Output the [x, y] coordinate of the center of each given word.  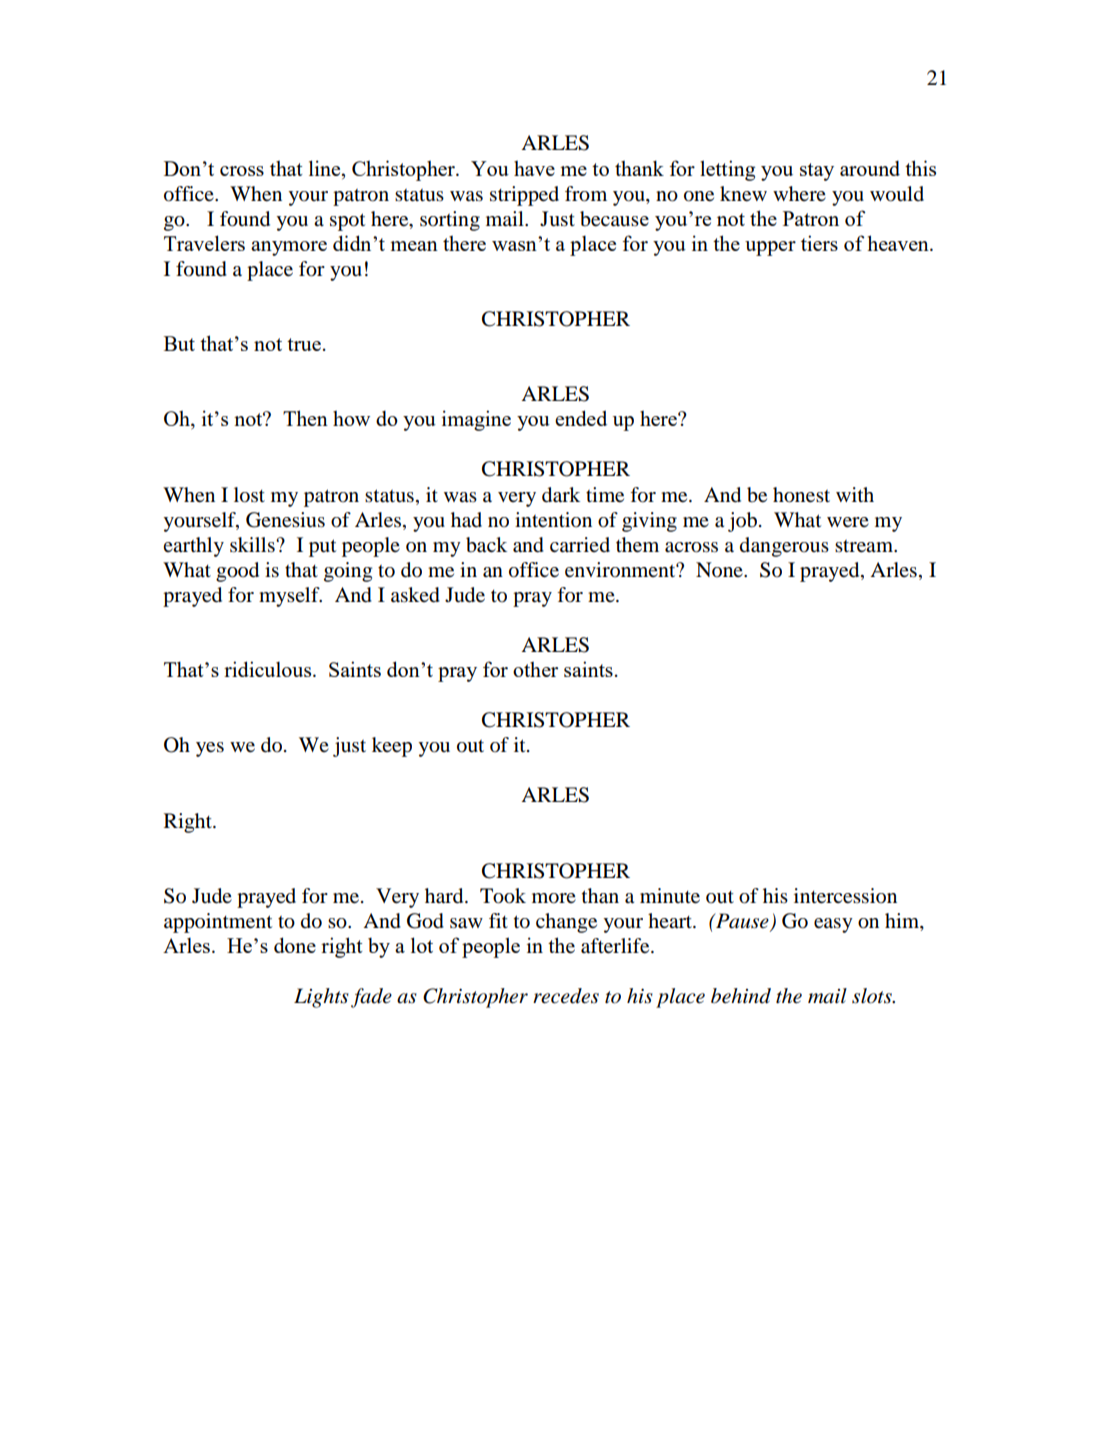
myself [290, 597]
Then [305, 418]
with [855, 494]
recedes [566, 996]
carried [580, 544]
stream [865, 546]
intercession [845, 896]
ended [581, 418]
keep [392, 747]
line [326, 168]
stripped [524, 196]
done [295, 945]
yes [210, 749]
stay [817, 172]
